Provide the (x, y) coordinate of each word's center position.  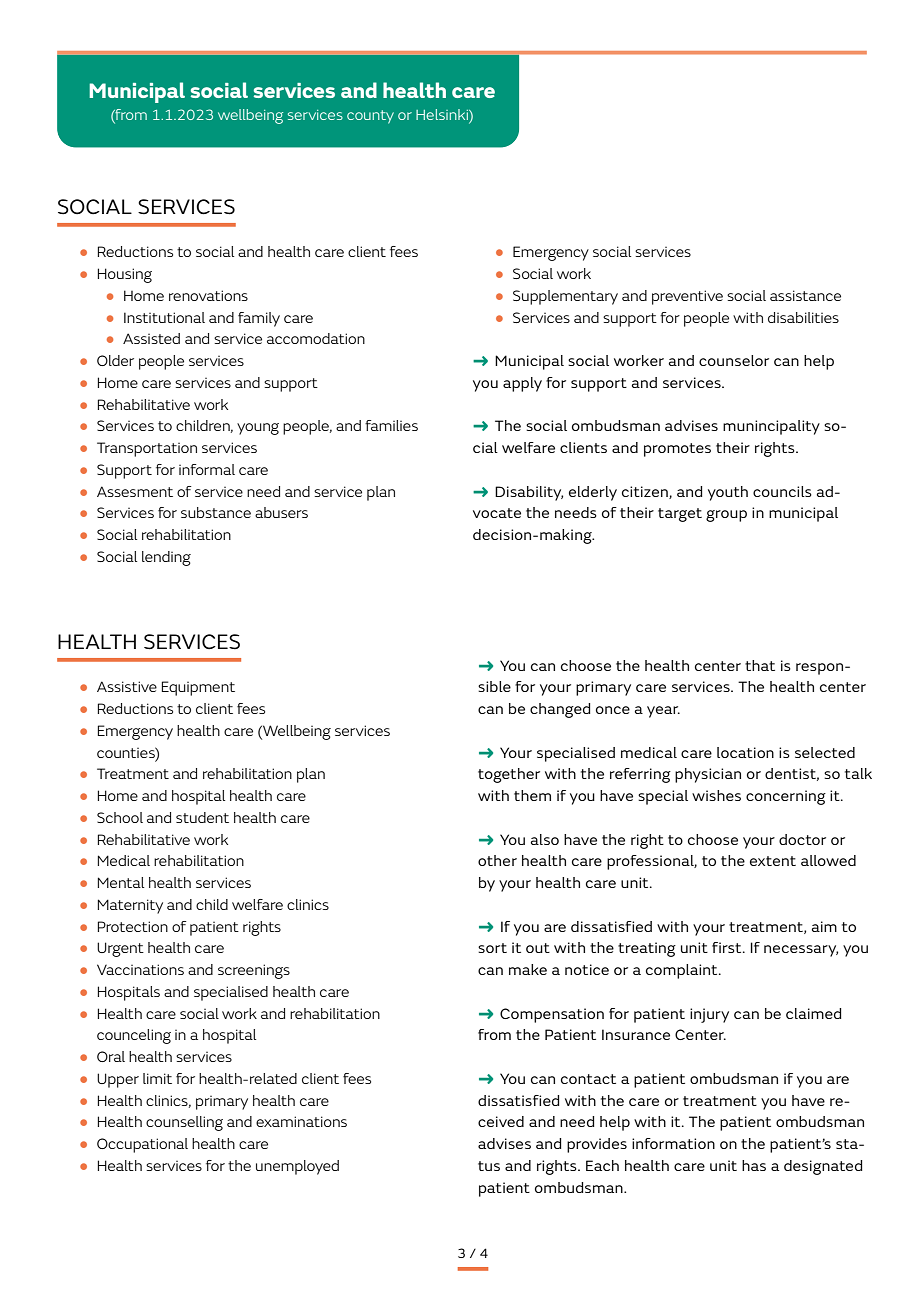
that (760, 665)
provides (597, 1145)
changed (560, 710)
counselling (184, 1123)
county (370, 117)
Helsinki (443, 114)
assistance (805, 295)
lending (166, 558)
